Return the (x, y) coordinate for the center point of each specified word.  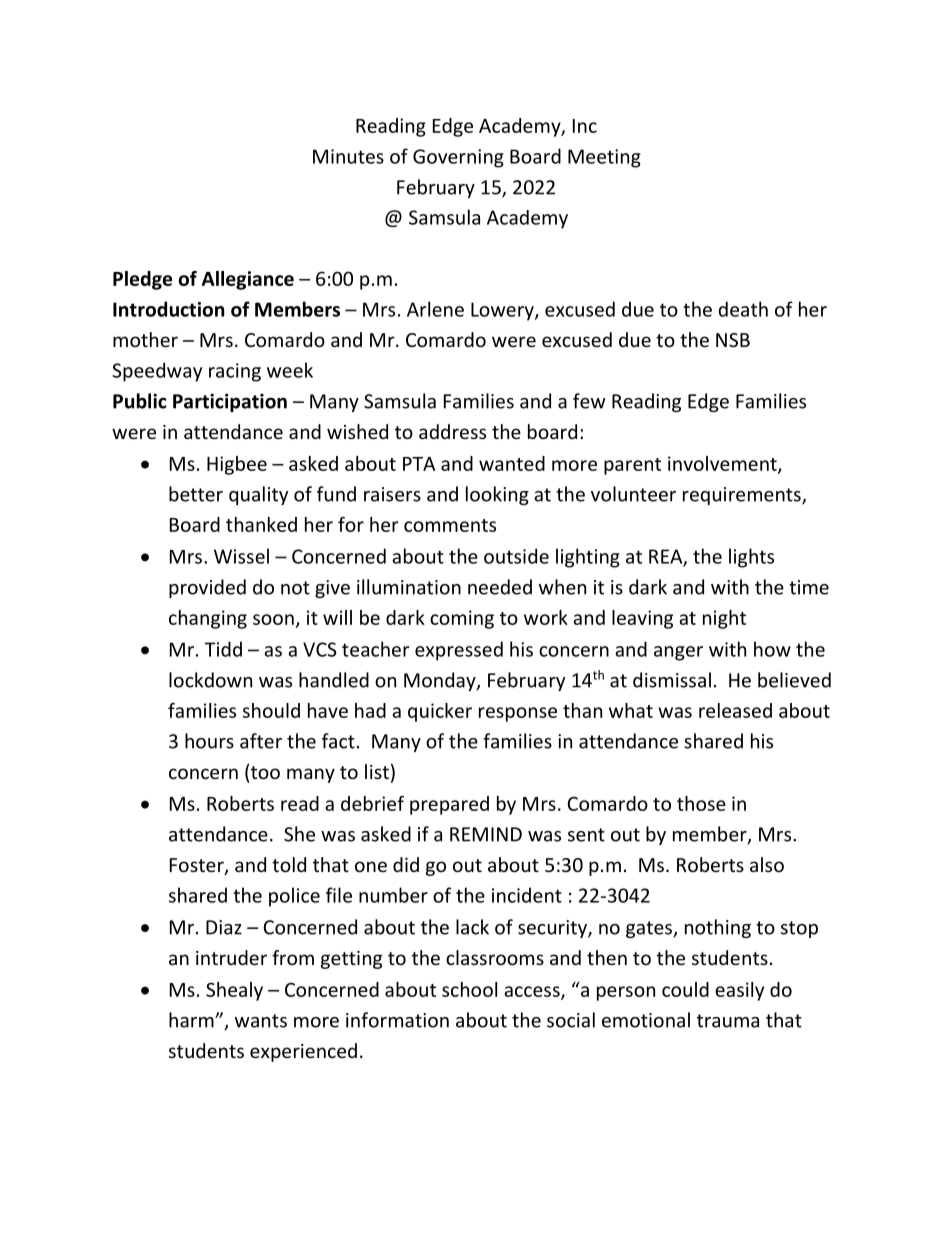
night (724, 619)
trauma (728, 1021)
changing (208, 619)
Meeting (604, 158)
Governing (458, 158)
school (469, 989)
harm (192, 1020)
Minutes (348, 156)
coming (462, 619)
